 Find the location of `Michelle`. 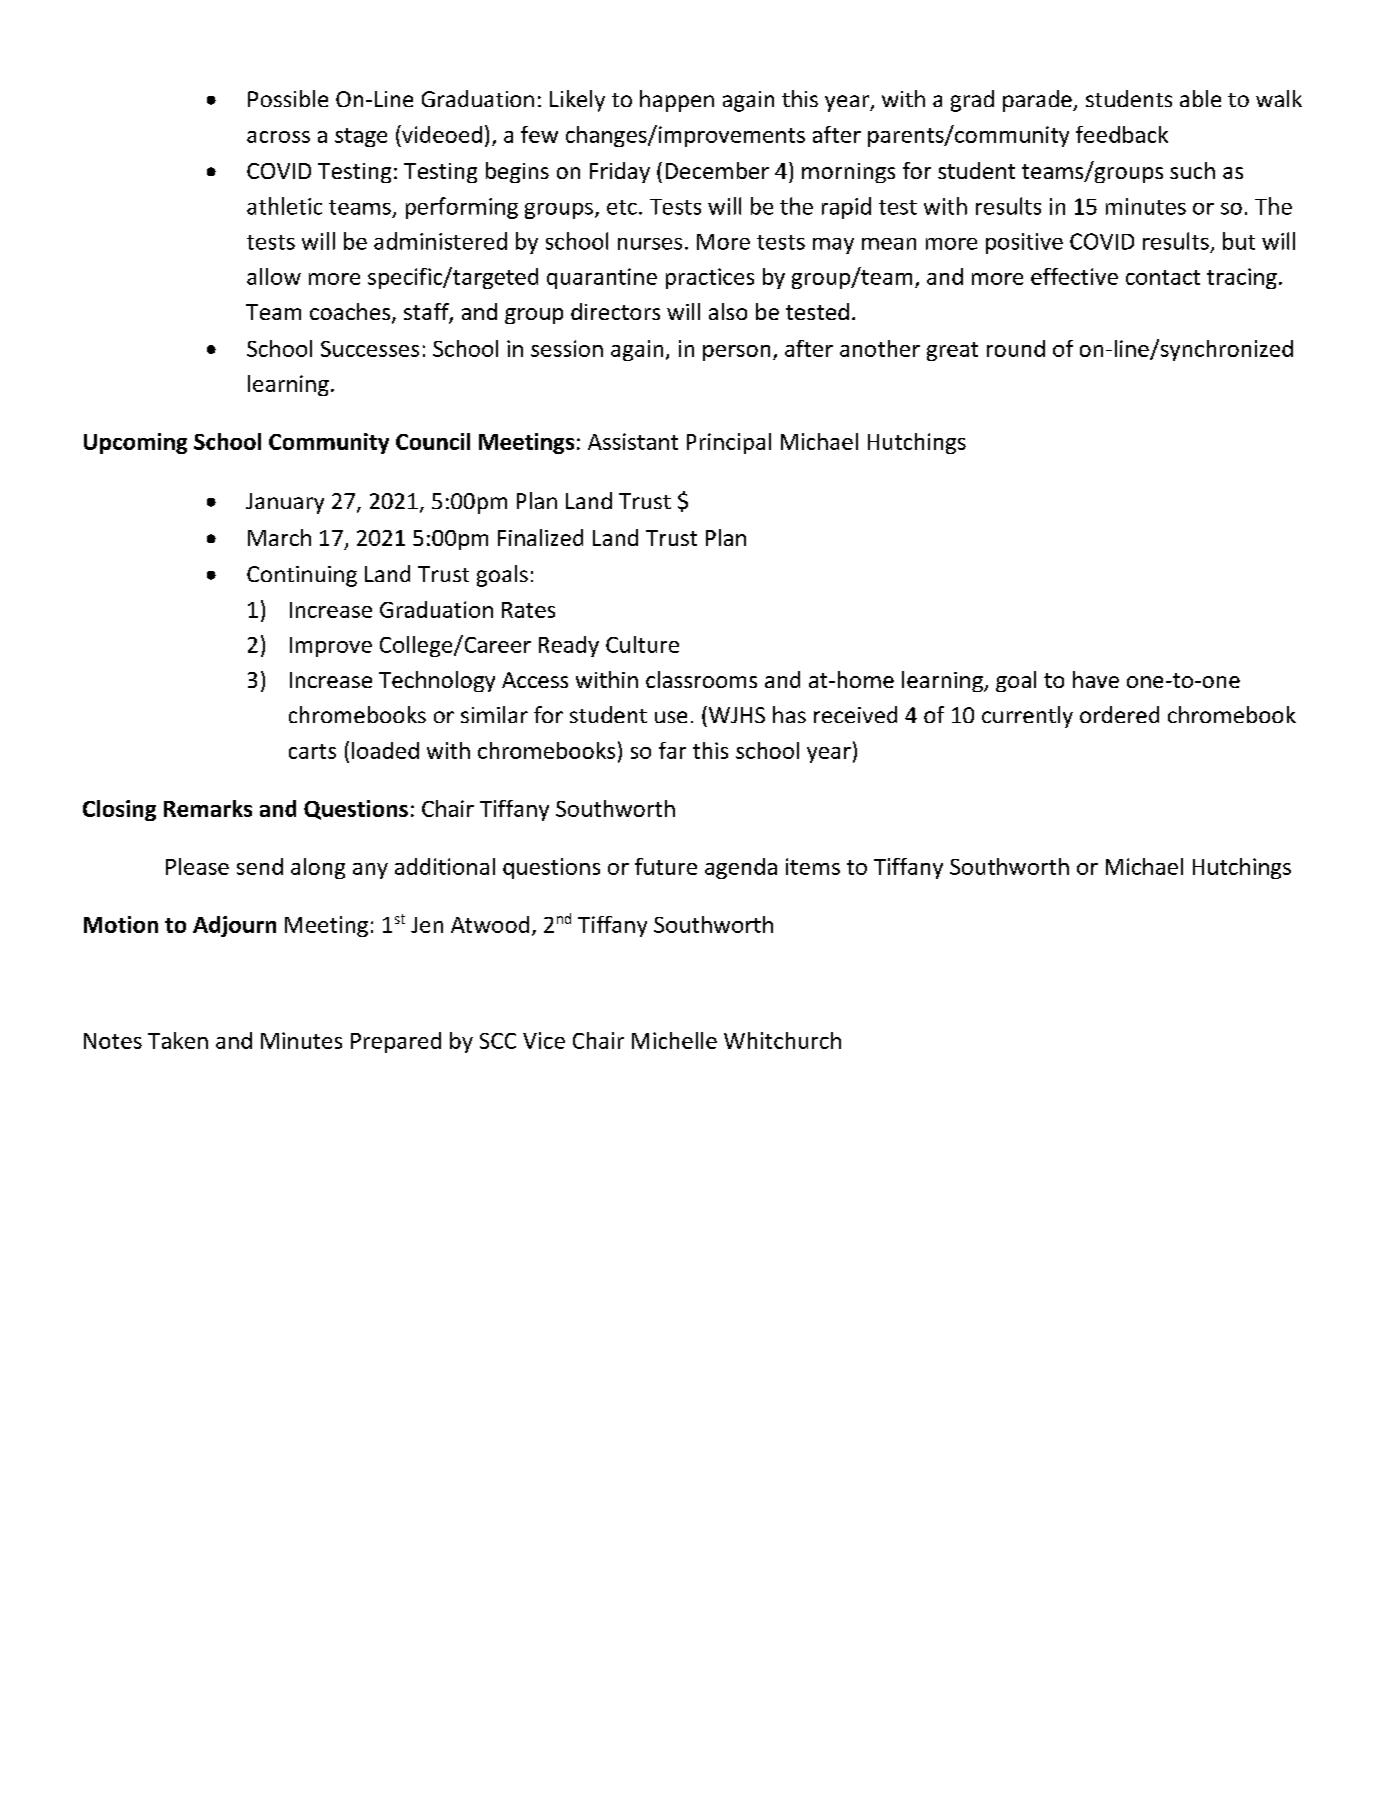

Michelle is located at coordinates (674, 1040).
